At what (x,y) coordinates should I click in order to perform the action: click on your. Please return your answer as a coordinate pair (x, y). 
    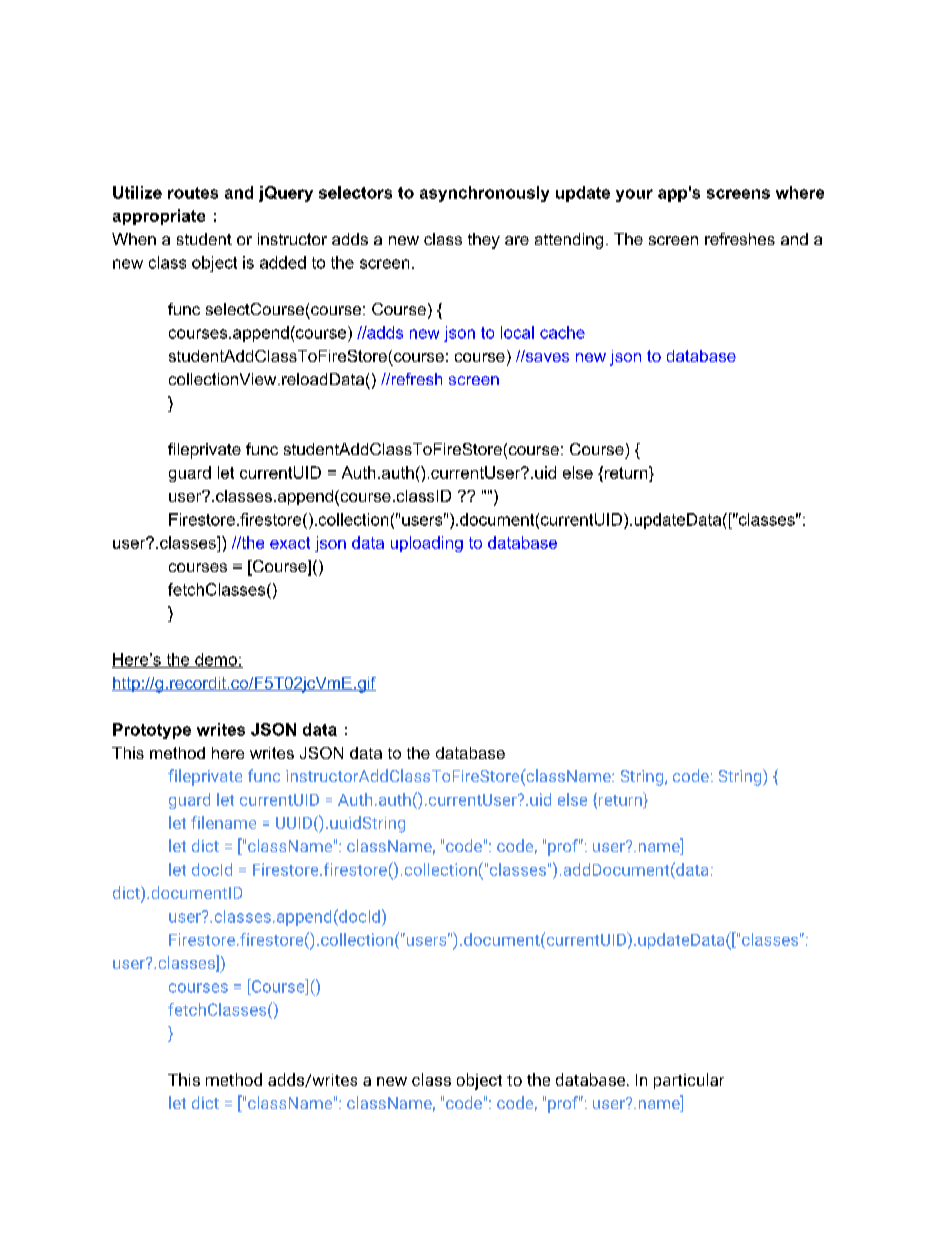
    Looking at the image, I should click on (634, 195).
